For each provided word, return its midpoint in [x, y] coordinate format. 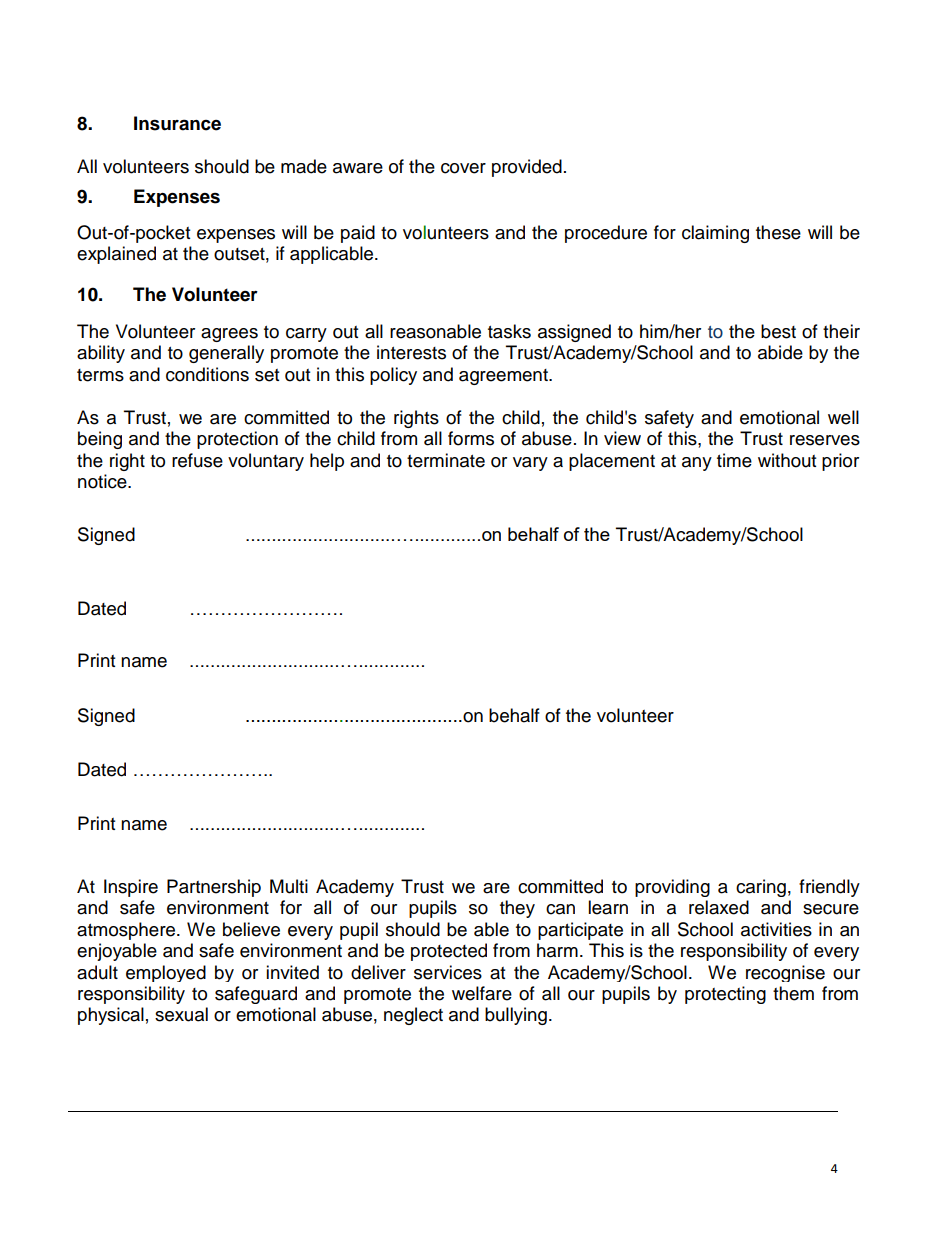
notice [103, 481]
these [778, 232]
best [778, 331]
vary [530, 464]
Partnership [214, 888]
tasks [509, 331]
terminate [446, 460]
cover [463, 168]
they [517, 909]
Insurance [177, 123]
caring [761, 888]
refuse [197, 460]
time [734, 460]
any [697, 464]
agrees [229, 335]
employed [166, 973]
